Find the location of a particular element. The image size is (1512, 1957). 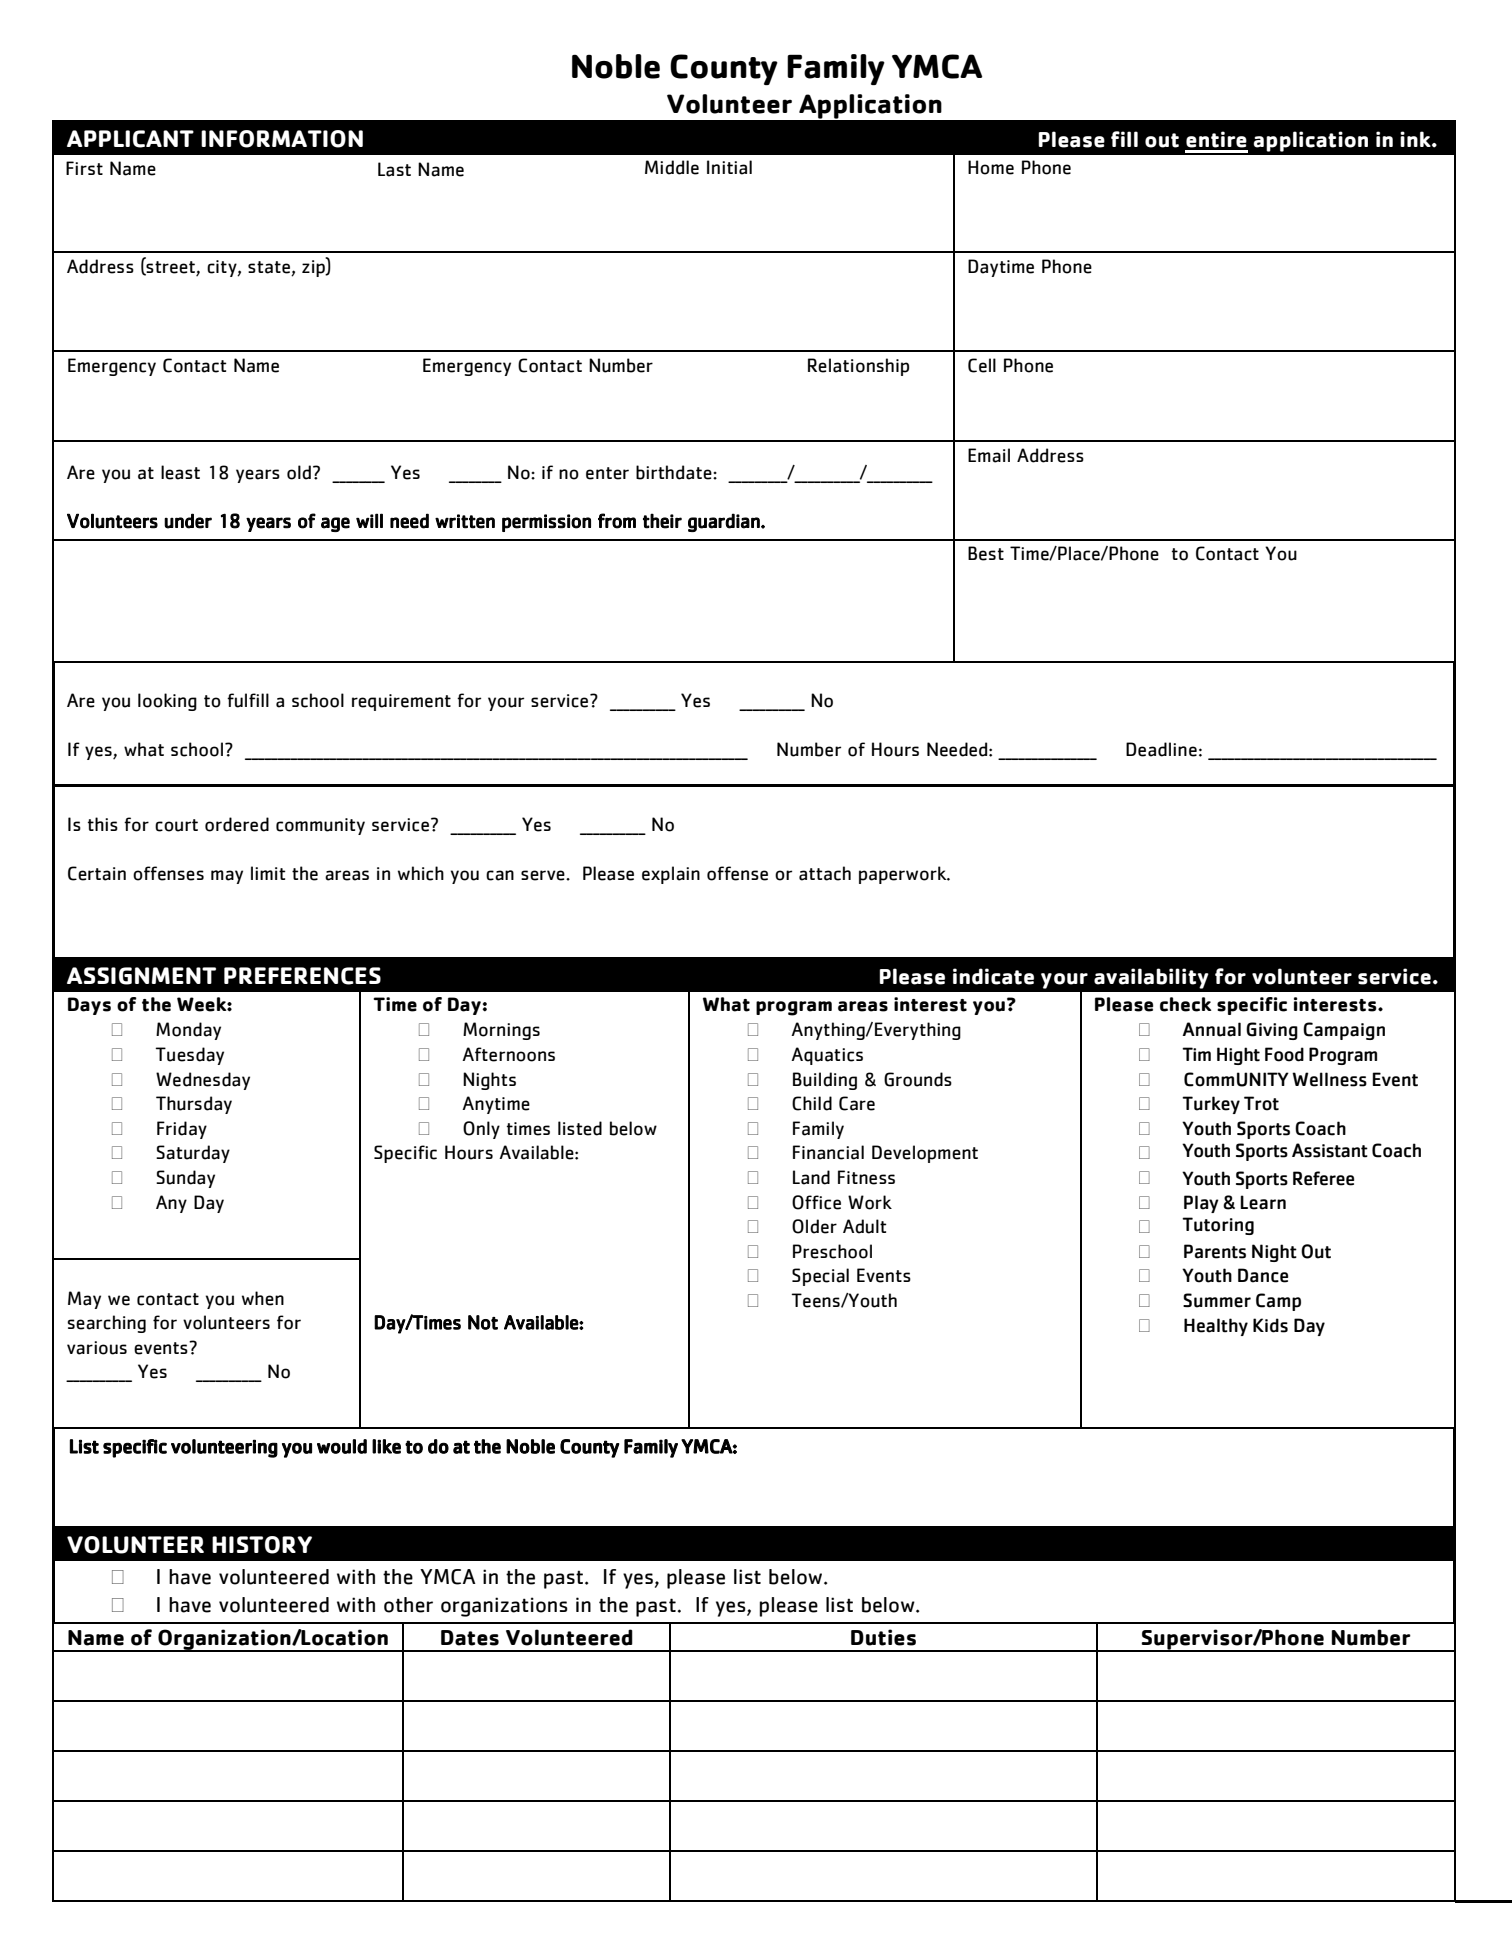

INFORMATION is located at coordinates (282, 139).
